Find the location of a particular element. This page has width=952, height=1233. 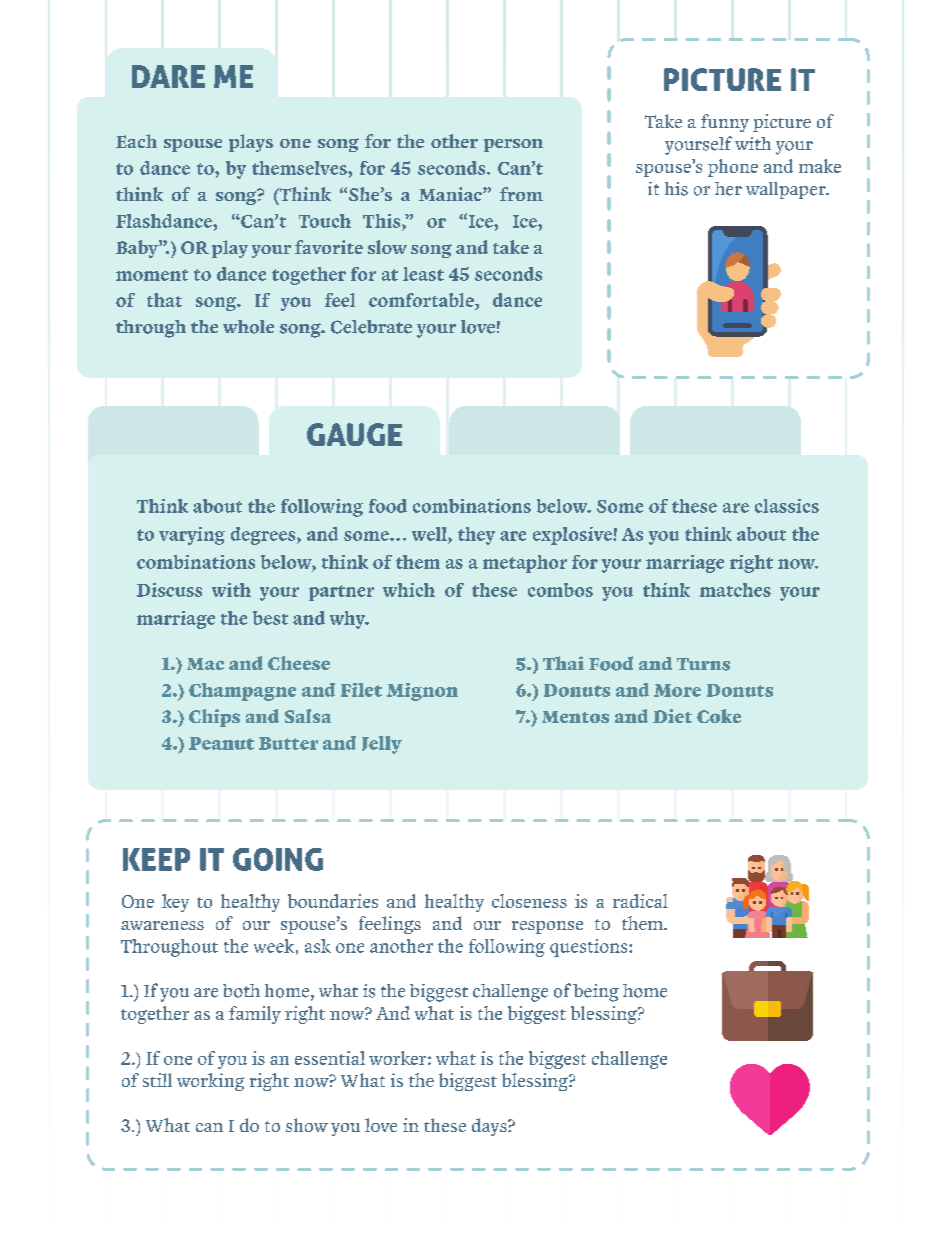

Coke is located at coordinates (719, 716).
